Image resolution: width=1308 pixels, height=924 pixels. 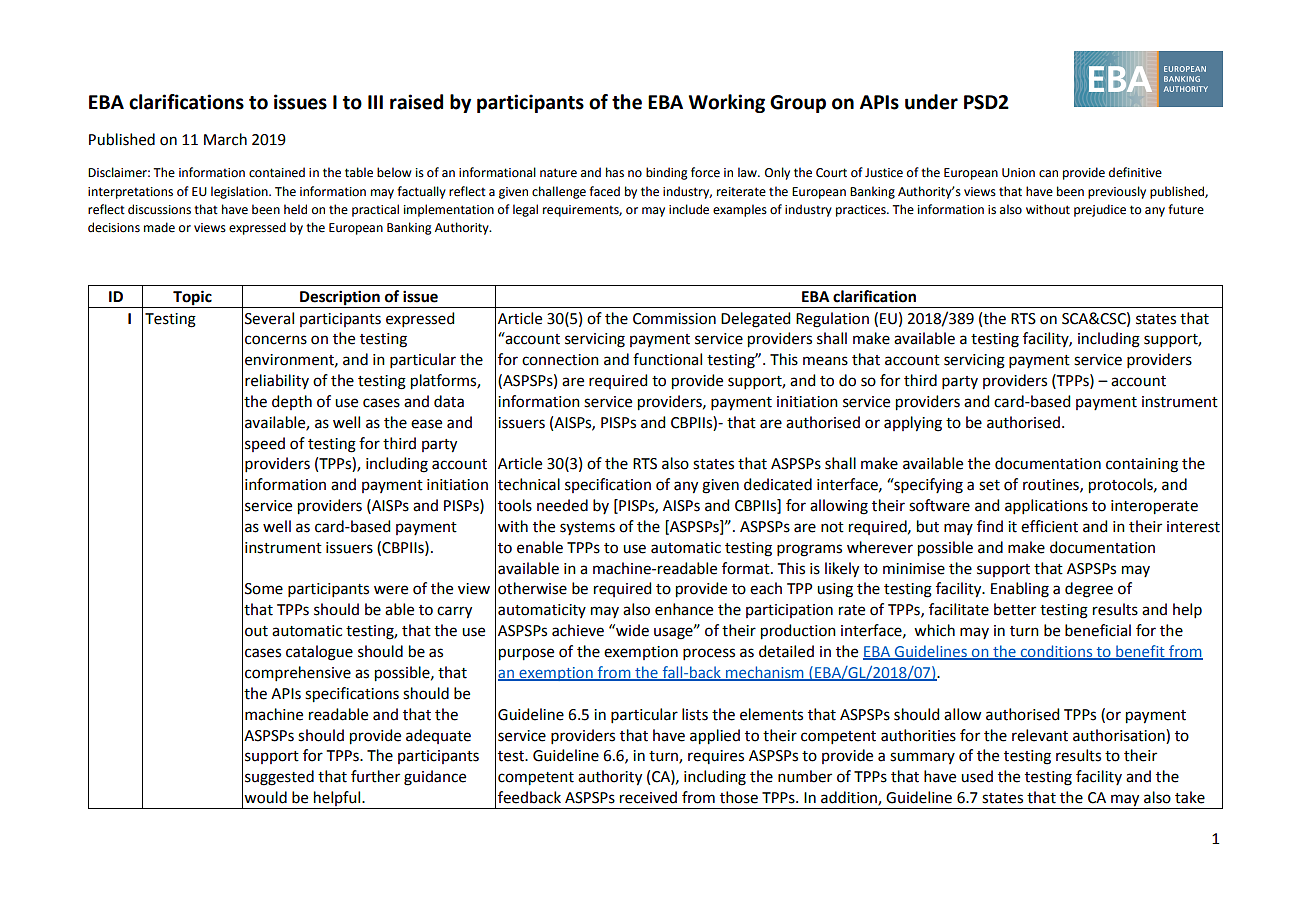 I want to click on Topic, so click(x=192, y=298).
